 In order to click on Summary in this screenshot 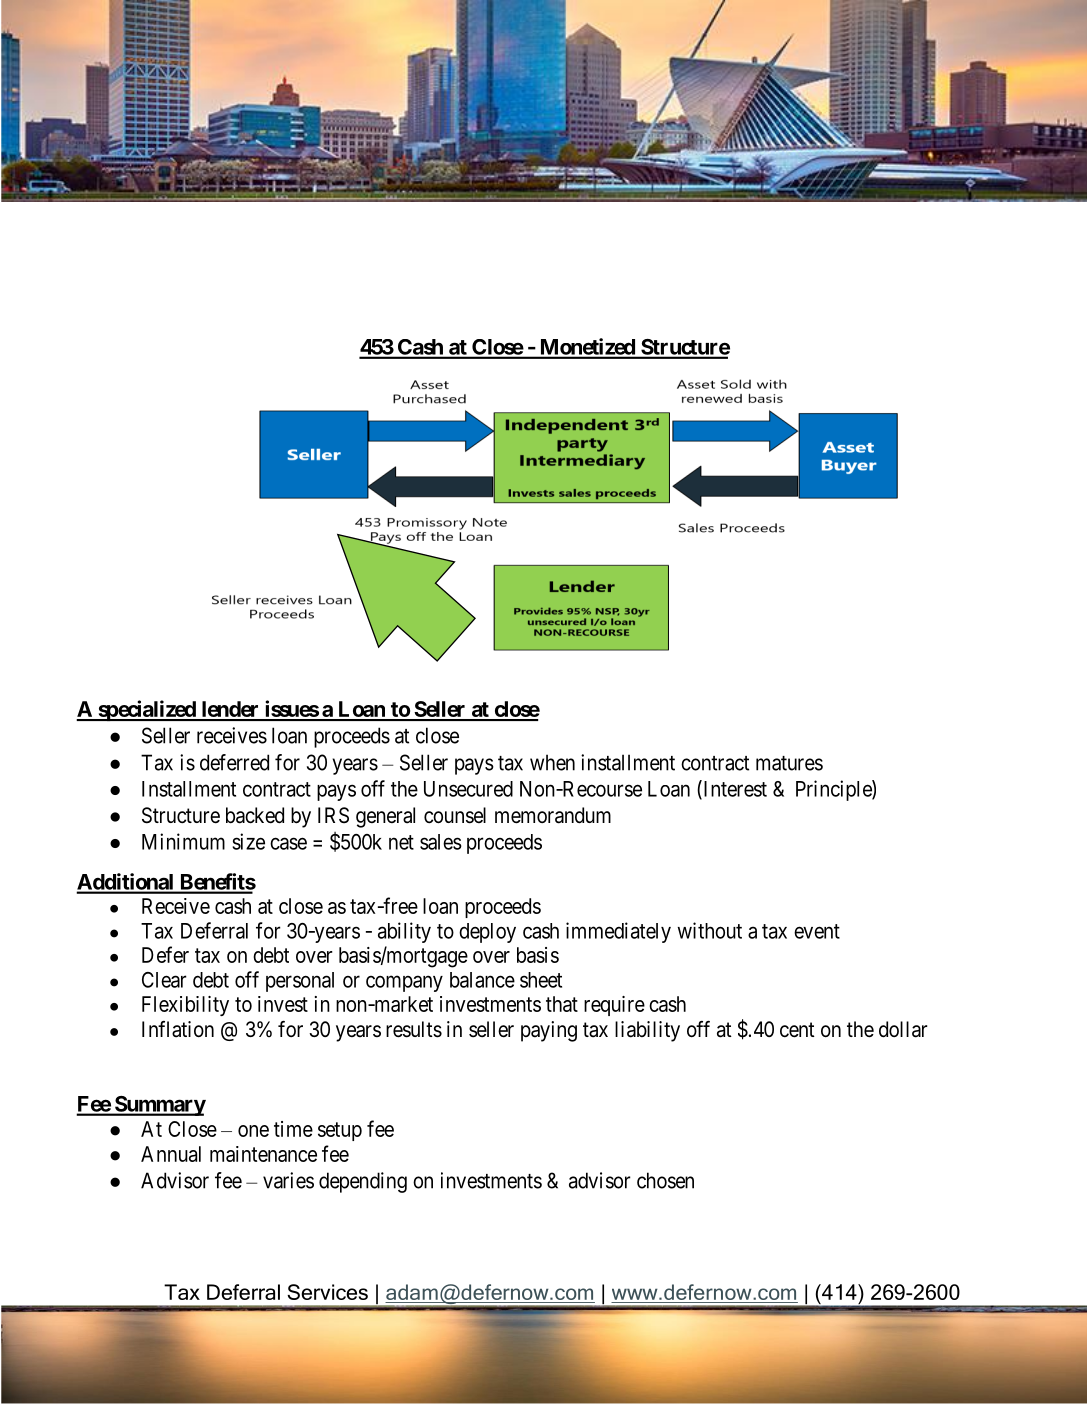, I will do `click(159, 1106)`.
